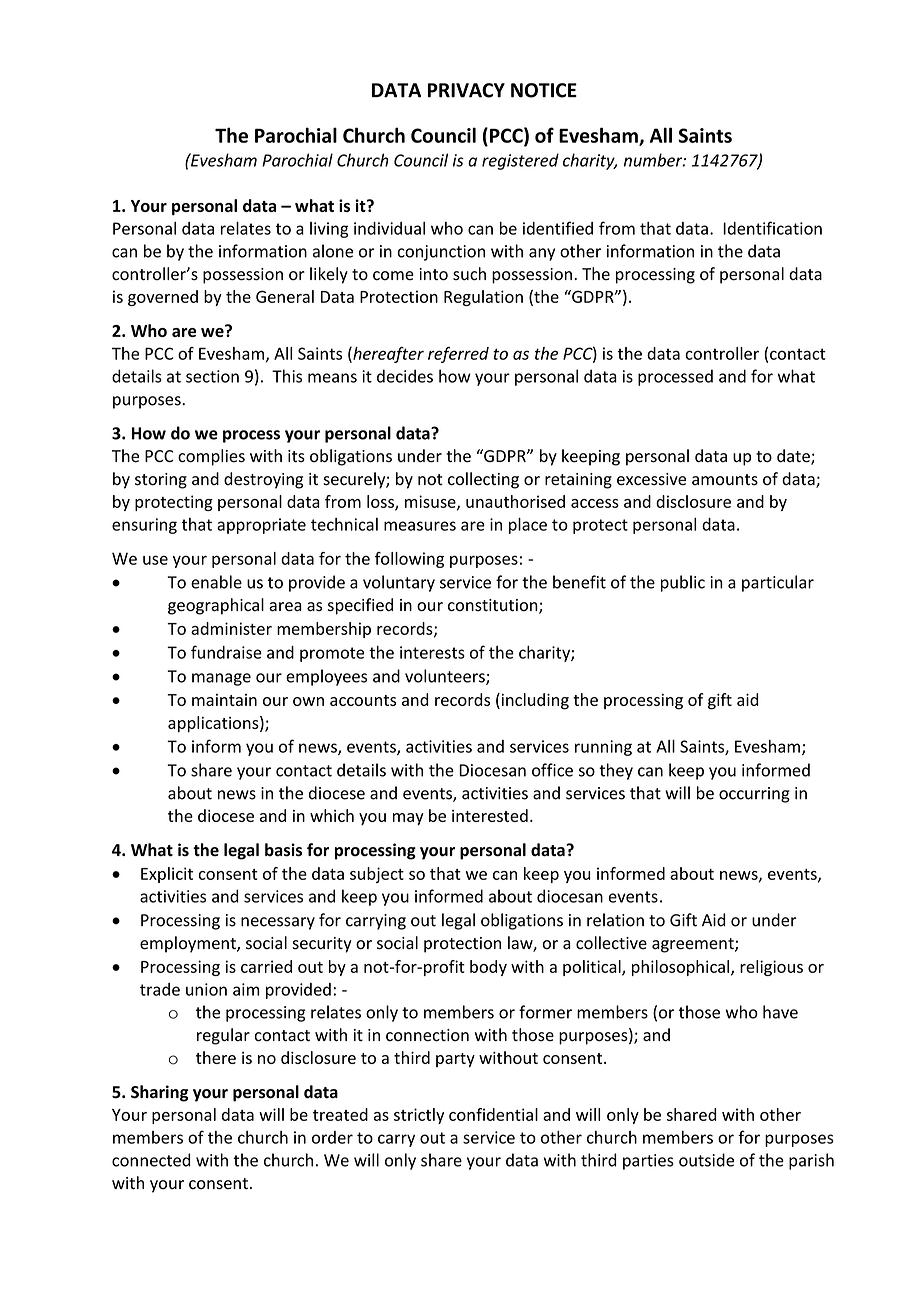  Describe the element at coordinates (778, 583) in the screenshot. I see `particular` at that location.
